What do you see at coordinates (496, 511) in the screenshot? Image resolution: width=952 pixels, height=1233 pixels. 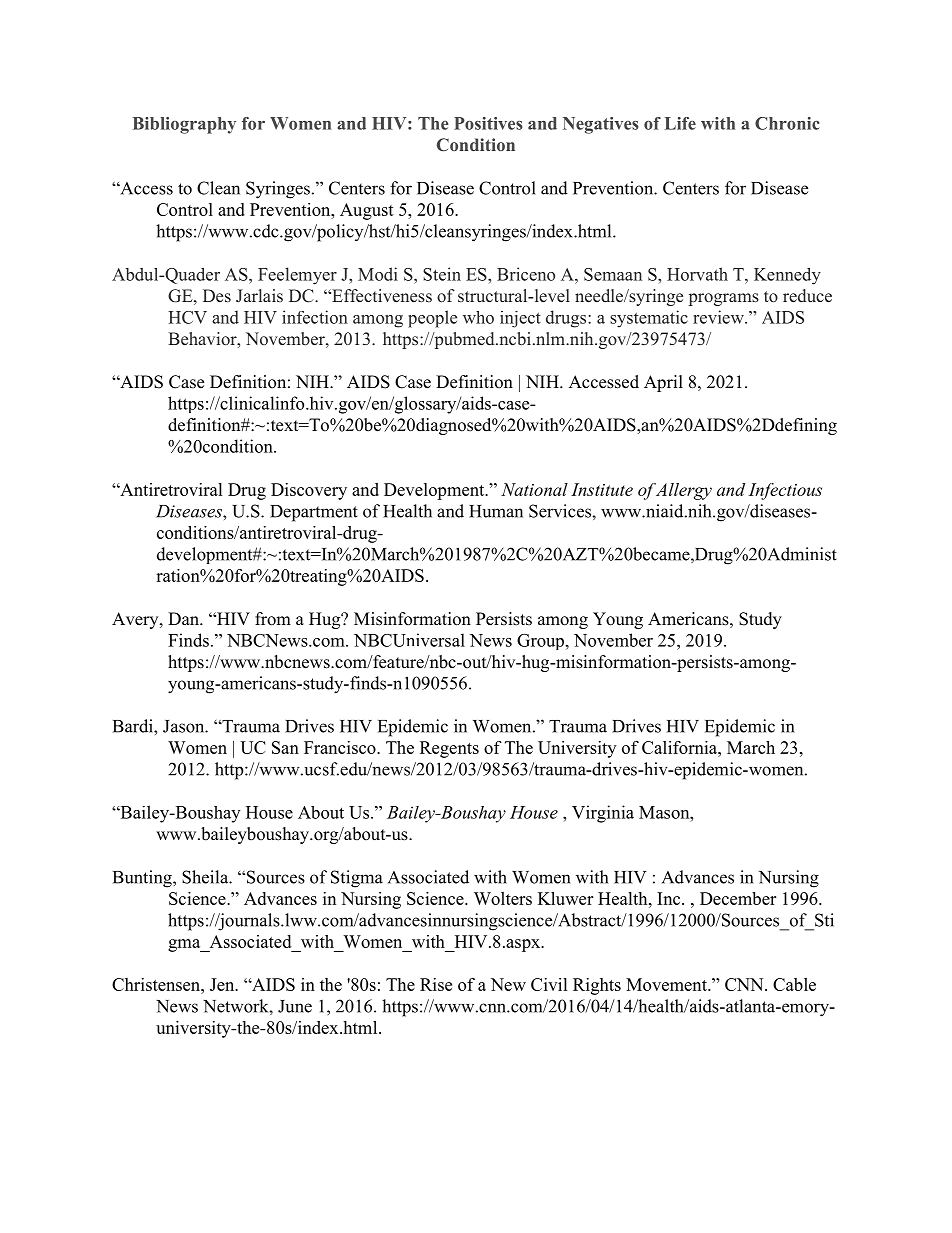 I see `Human` at bounding box center [496, 511].
